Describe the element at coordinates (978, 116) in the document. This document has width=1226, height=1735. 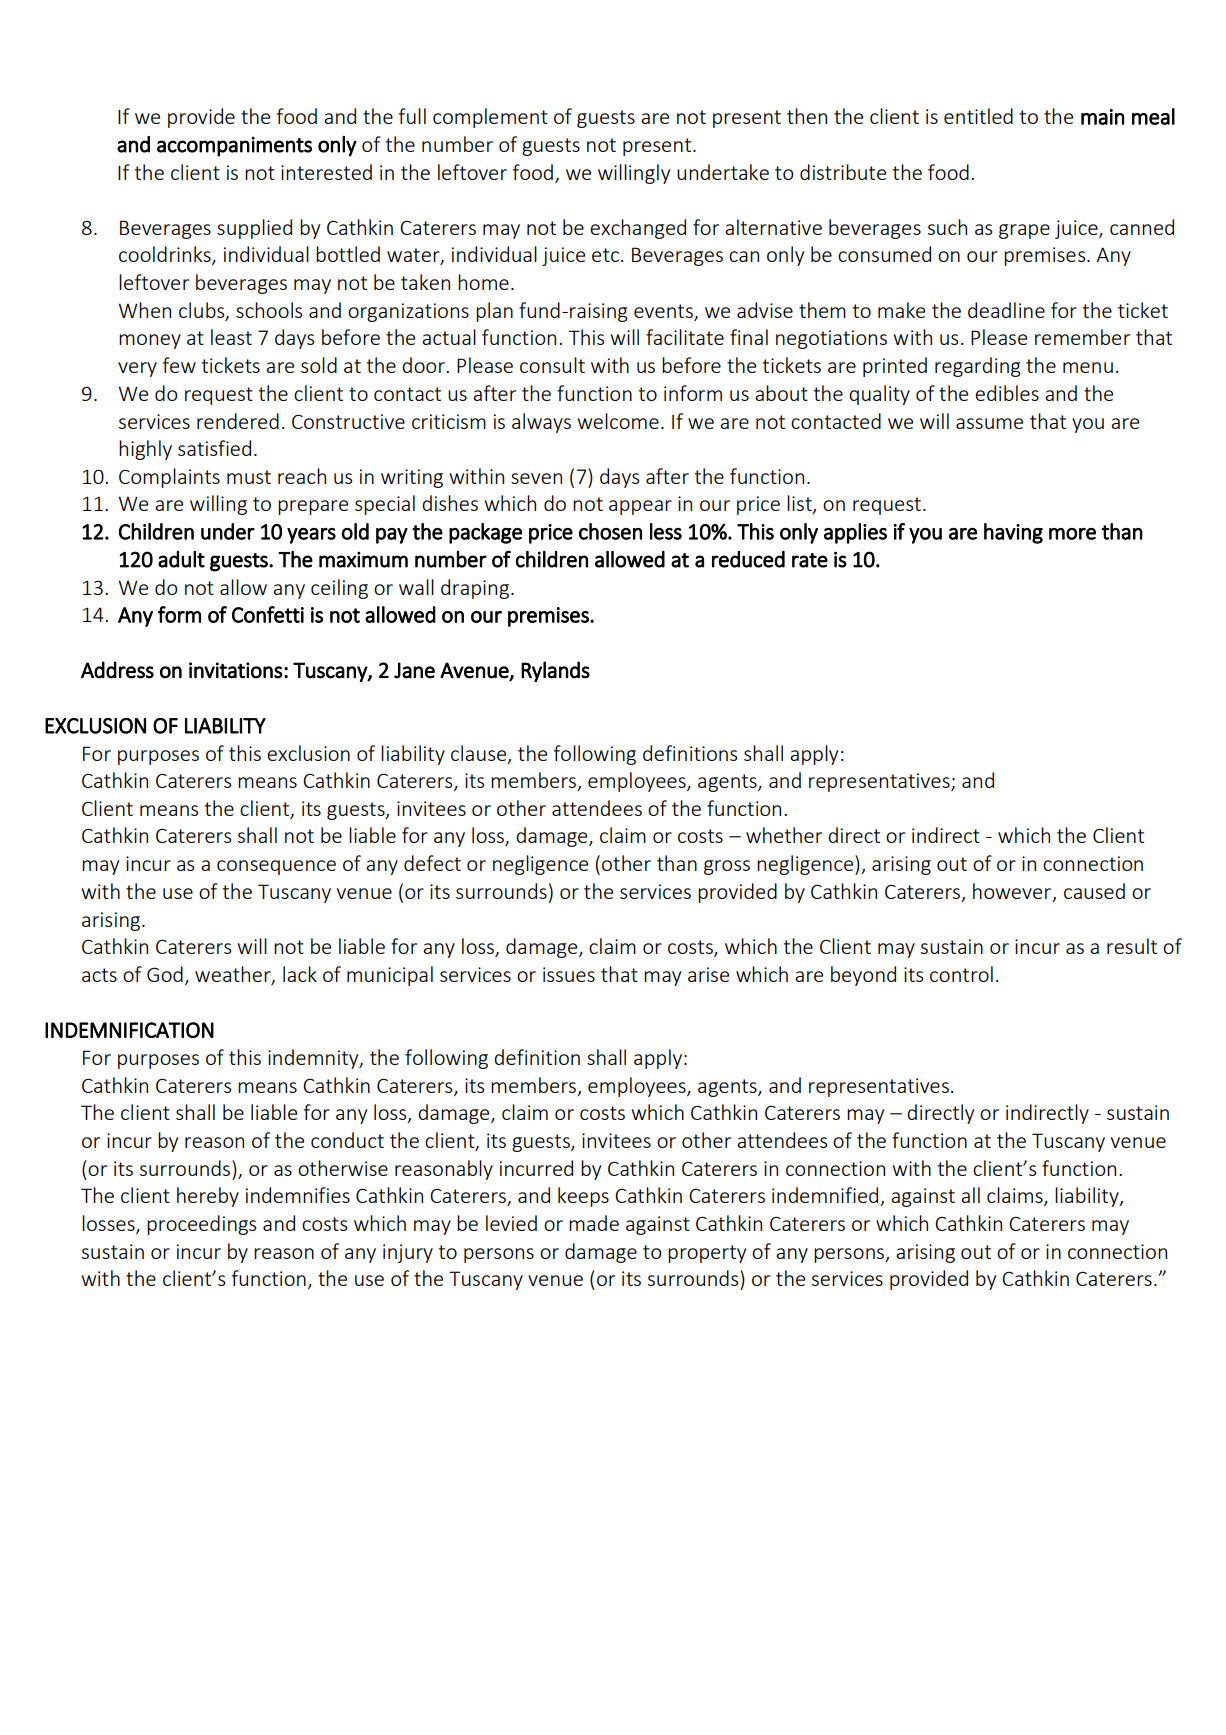
I see `entitled` at that location.
